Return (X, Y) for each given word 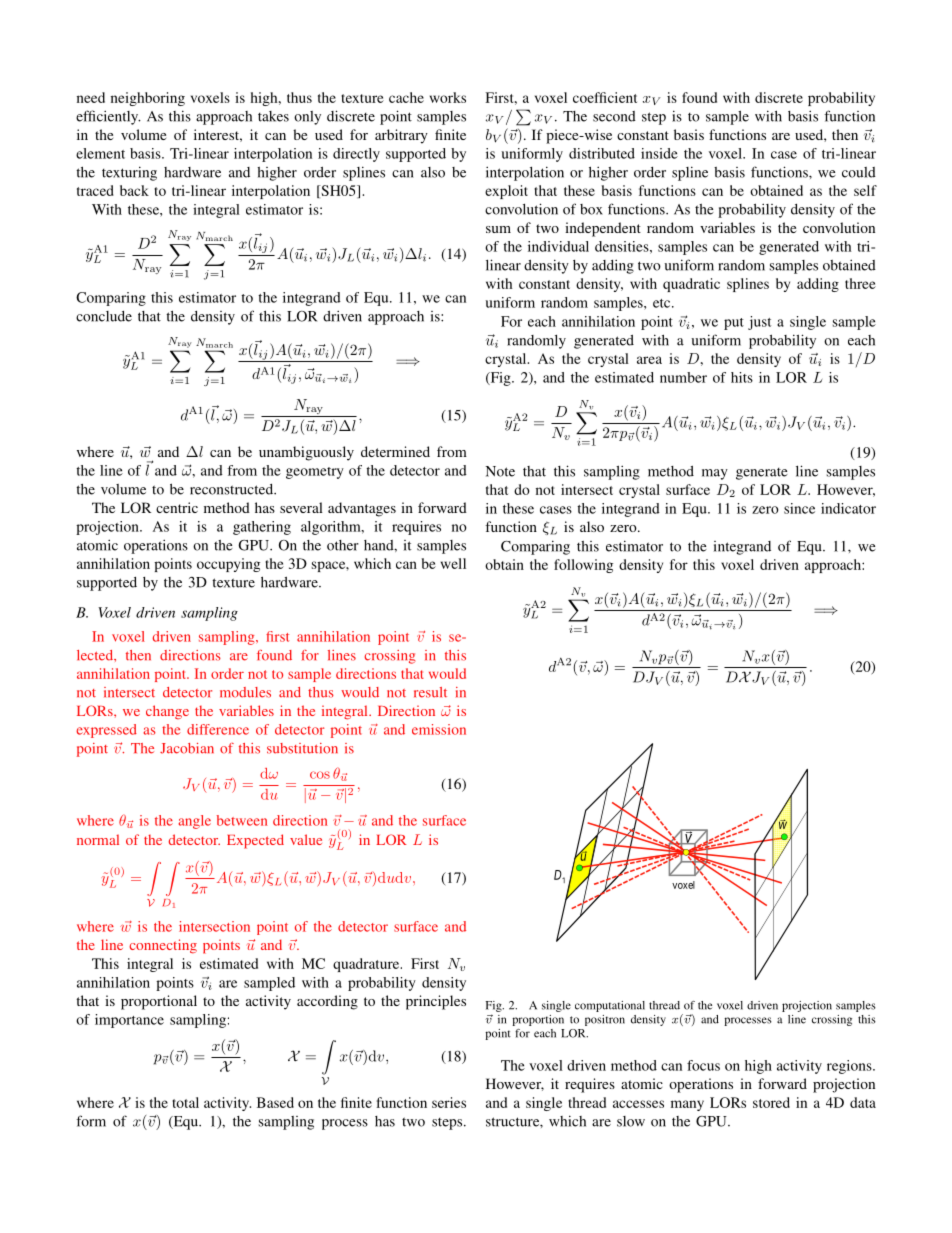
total (185, 1102)
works (448, 97)
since (799, 508)
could (859, 172)
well (453, 563)
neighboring (148, 99)
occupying (228, 565)
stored (771, 1102)
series (449, 1102)
